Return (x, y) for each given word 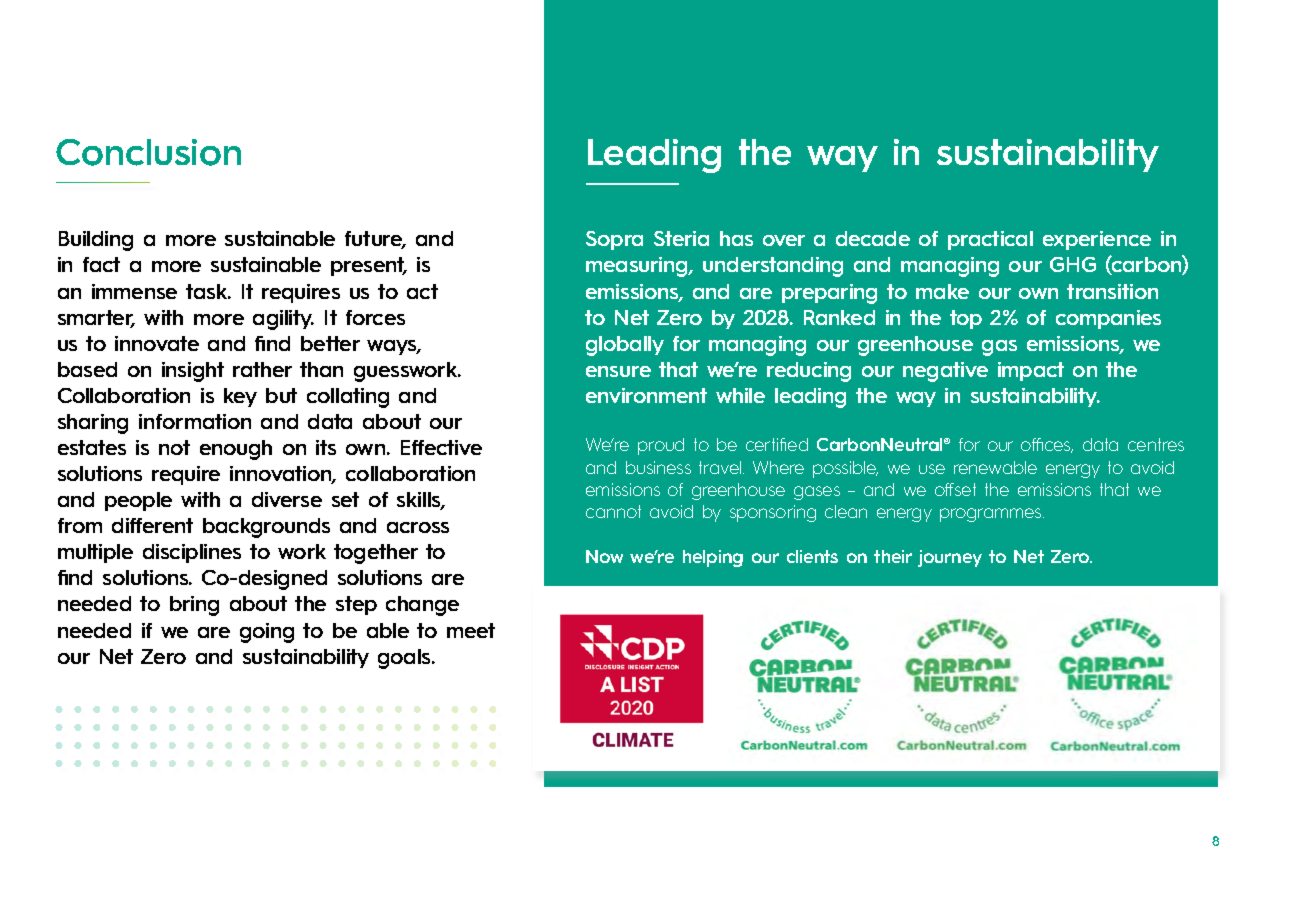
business (658, 467)
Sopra (614, 240)
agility (283, 320)
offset (955, 489)
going (267, 633)
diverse (287, 499)
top (966, 319)
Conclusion (148, 152)
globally (625, 346)
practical (990, 240)
